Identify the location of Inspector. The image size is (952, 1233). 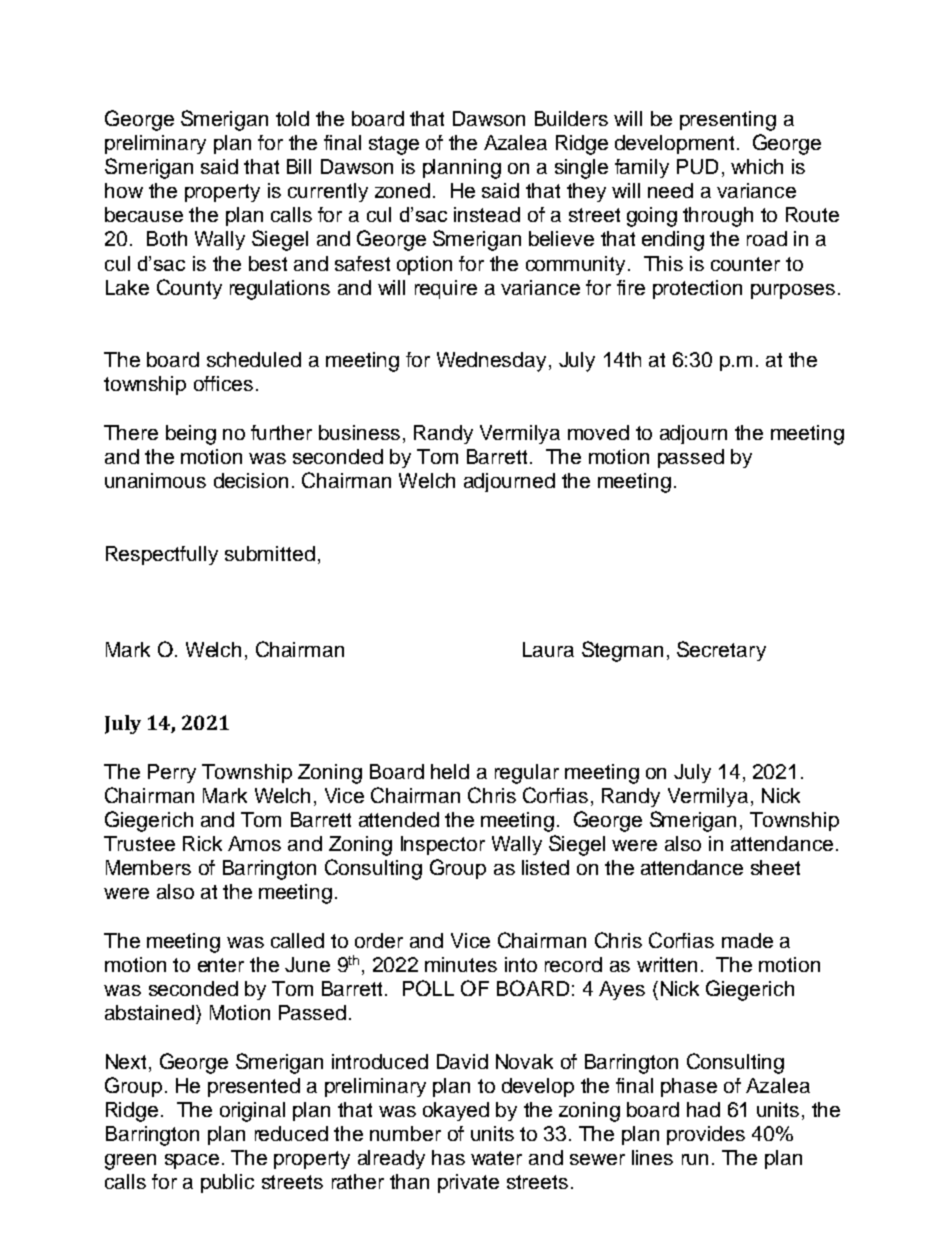
(443, 845).
